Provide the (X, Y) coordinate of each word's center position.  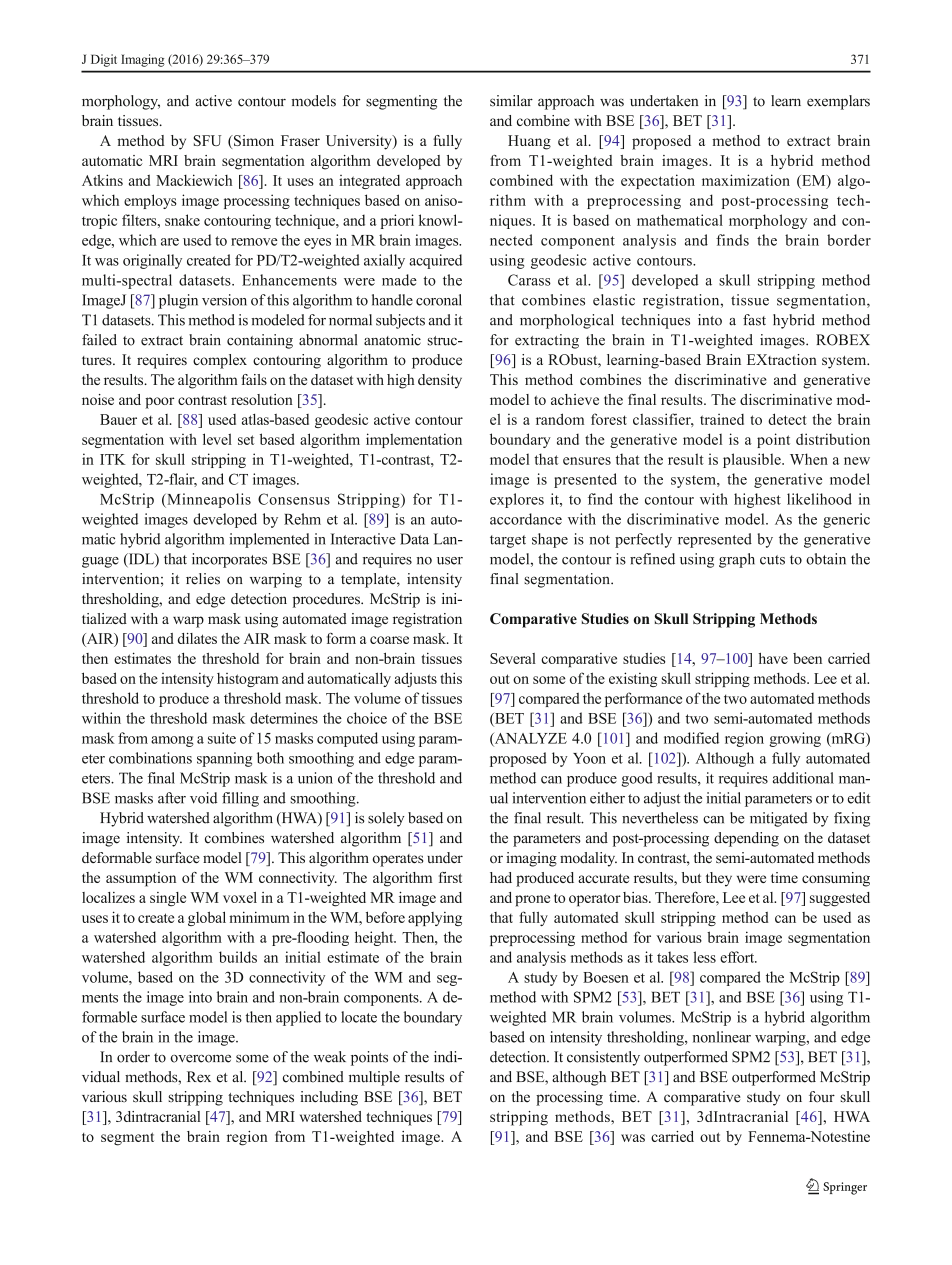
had (501, 877)
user (450, 561)
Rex (199, 1077)
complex (220, 361)
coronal (439, 300)
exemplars (838, 102)
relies (203, 579)
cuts (772, 560)
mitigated (779, 819)
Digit (104, 60)
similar (511, 101)
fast (754, 320)
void (203, 798)
